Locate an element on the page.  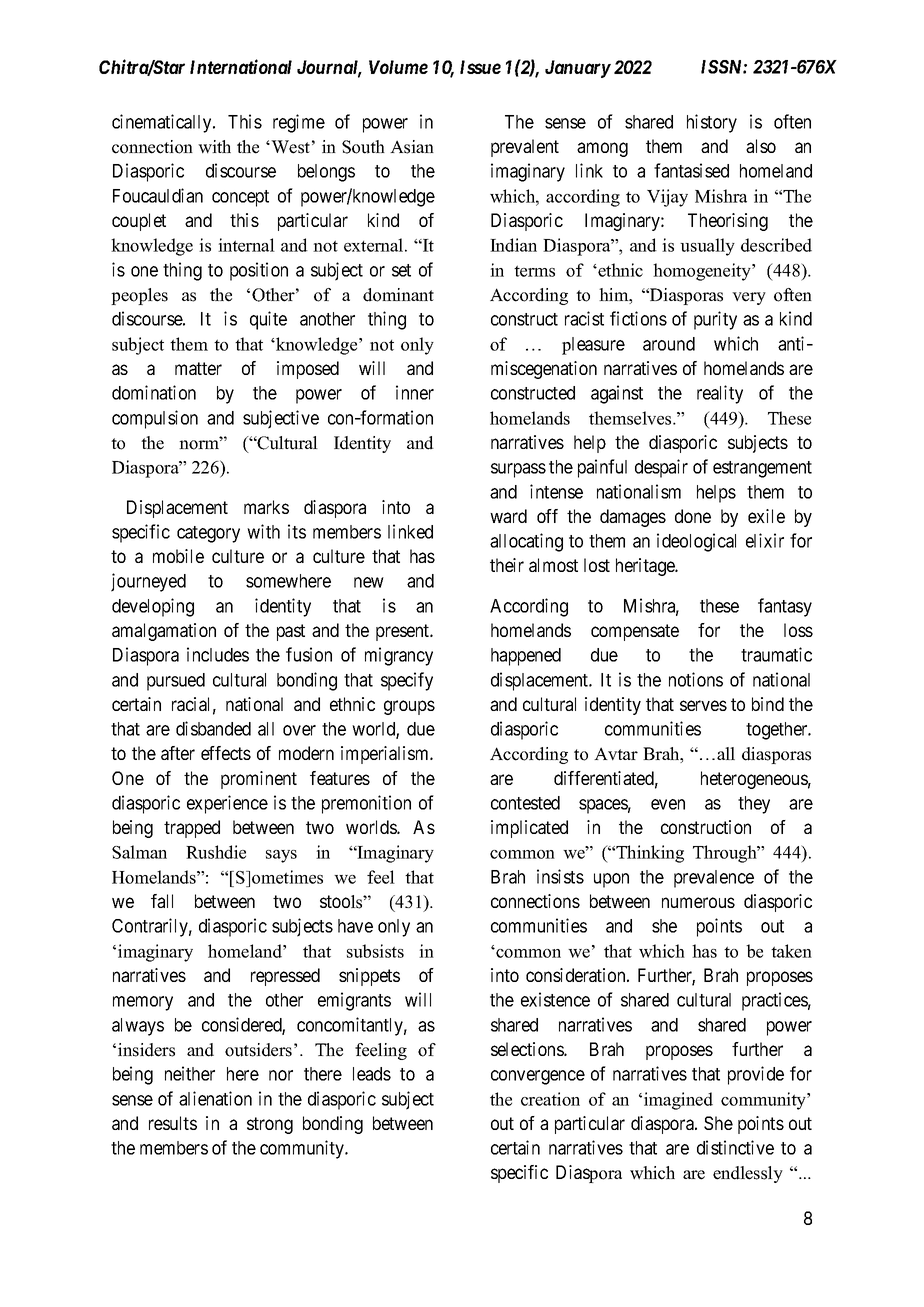
history is located at coordinates (712, 123).
